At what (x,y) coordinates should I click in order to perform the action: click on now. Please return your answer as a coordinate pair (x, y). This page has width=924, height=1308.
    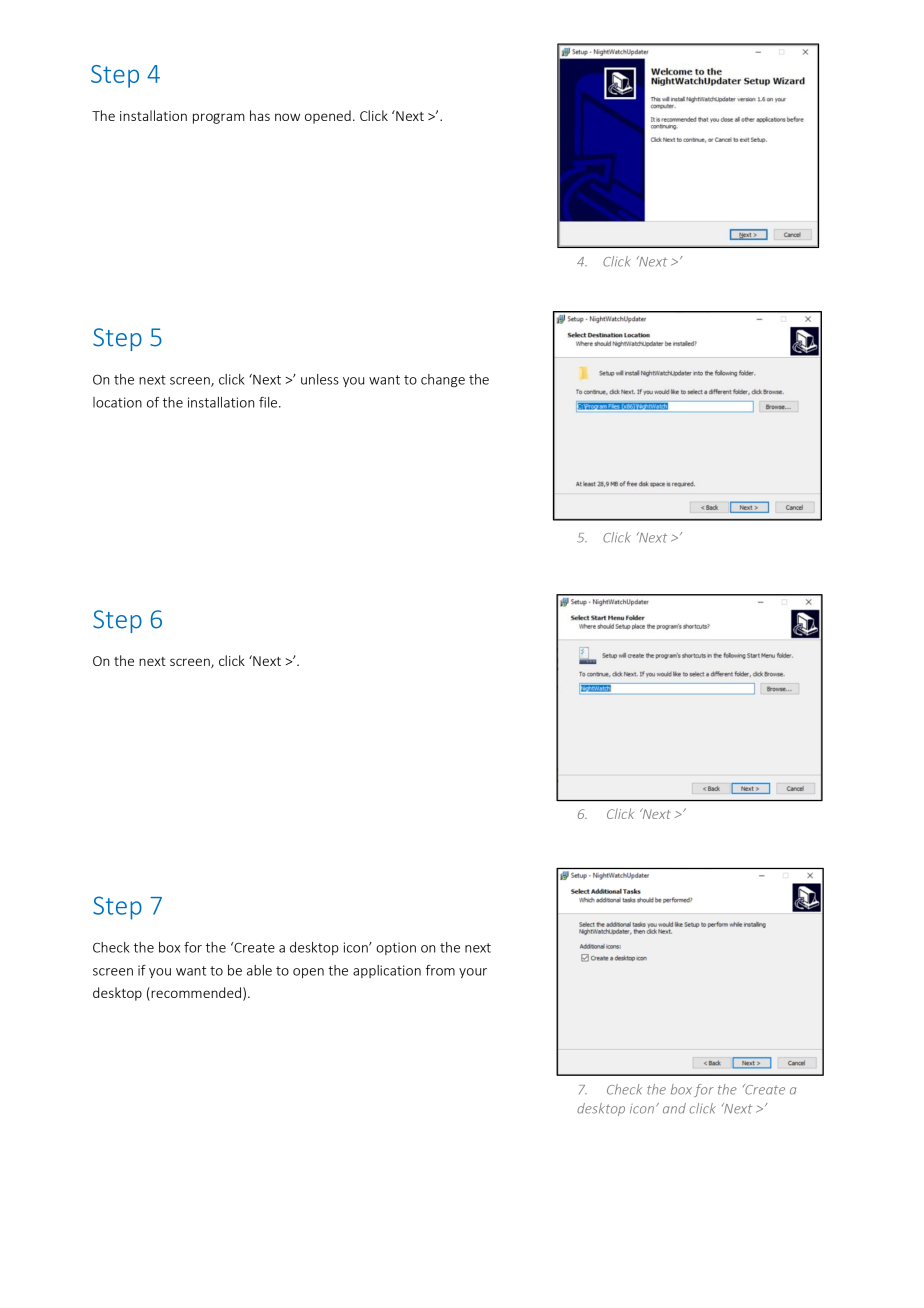
    Looking at the image, I should click on (287, 117).
